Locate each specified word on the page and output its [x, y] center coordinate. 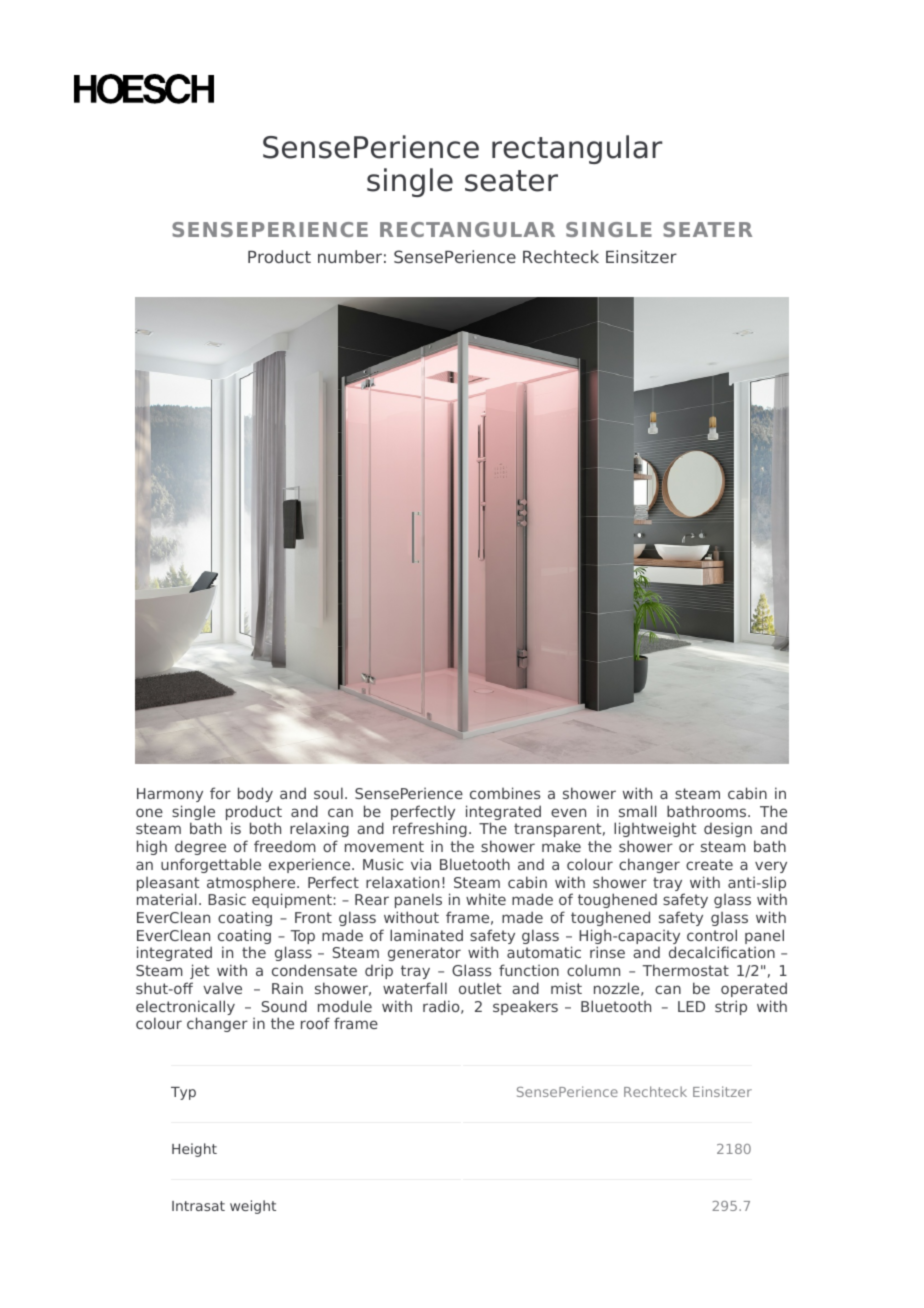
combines [505, 793]
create [709, 864]
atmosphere [252, 885]
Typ [183, 1093]
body [255, 794]
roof [315, 1023]
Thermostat [685, 970]
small [638, 811]
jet [199, 971]
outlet [480, 988]
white [486, 899]
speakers [525, 1007]
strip [731, 1007]
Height [194, 1150]
